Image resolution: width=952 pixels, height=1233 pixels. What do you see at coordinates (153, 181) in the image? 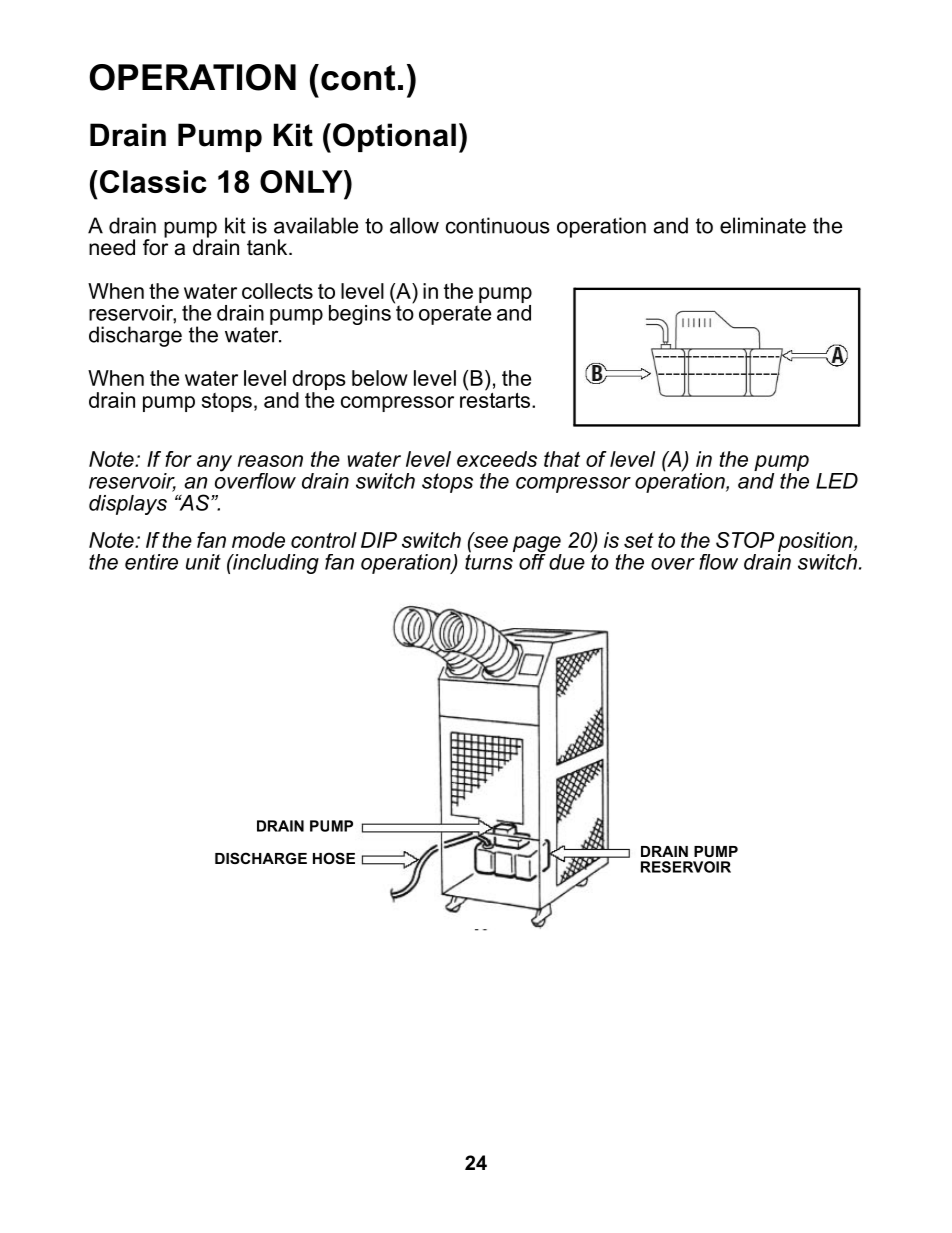
I see `Classic` at bounding box center [153, 181].
